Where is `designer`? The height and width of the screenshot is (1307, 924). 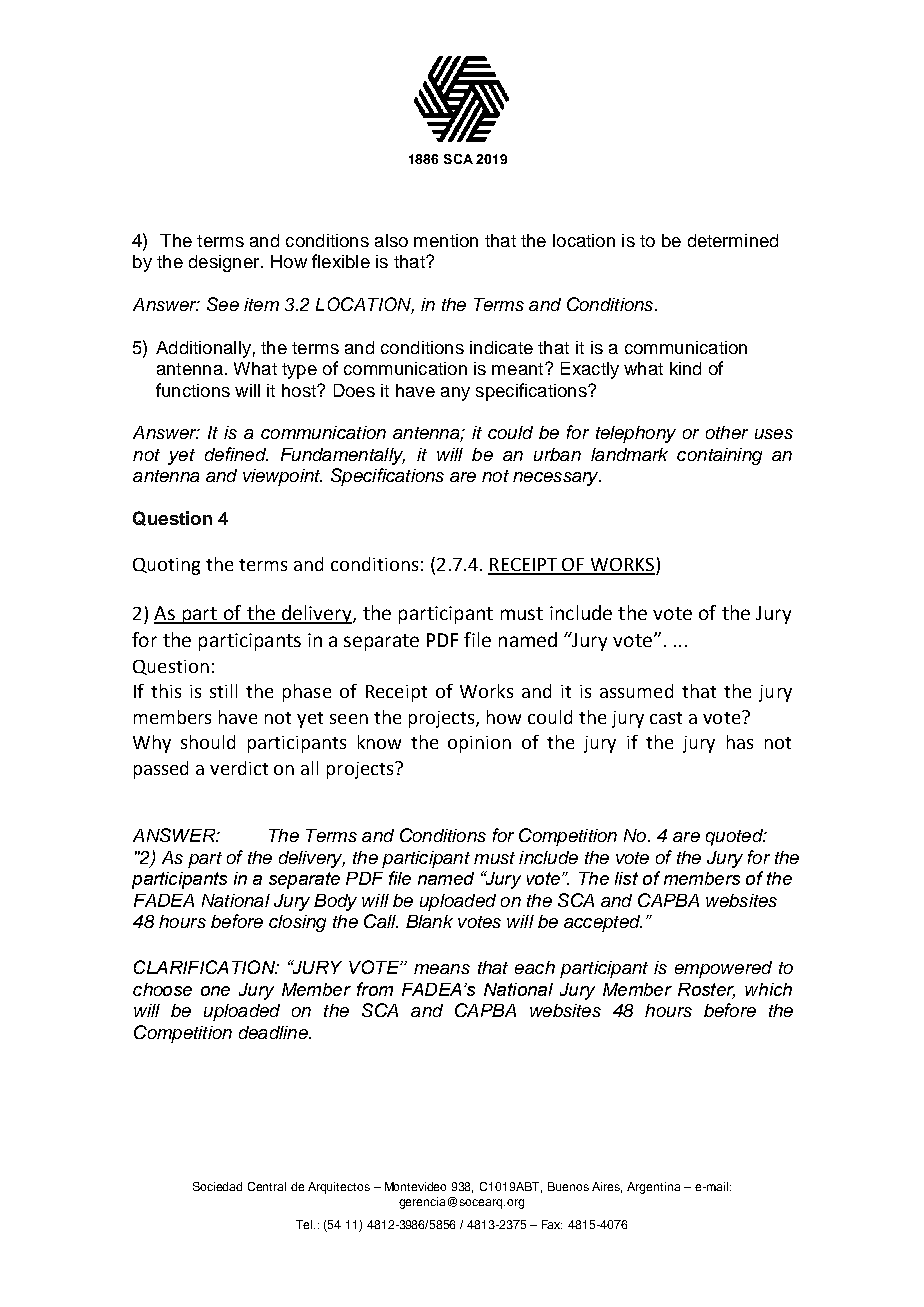
designer is located at coordinates (225, 263).
